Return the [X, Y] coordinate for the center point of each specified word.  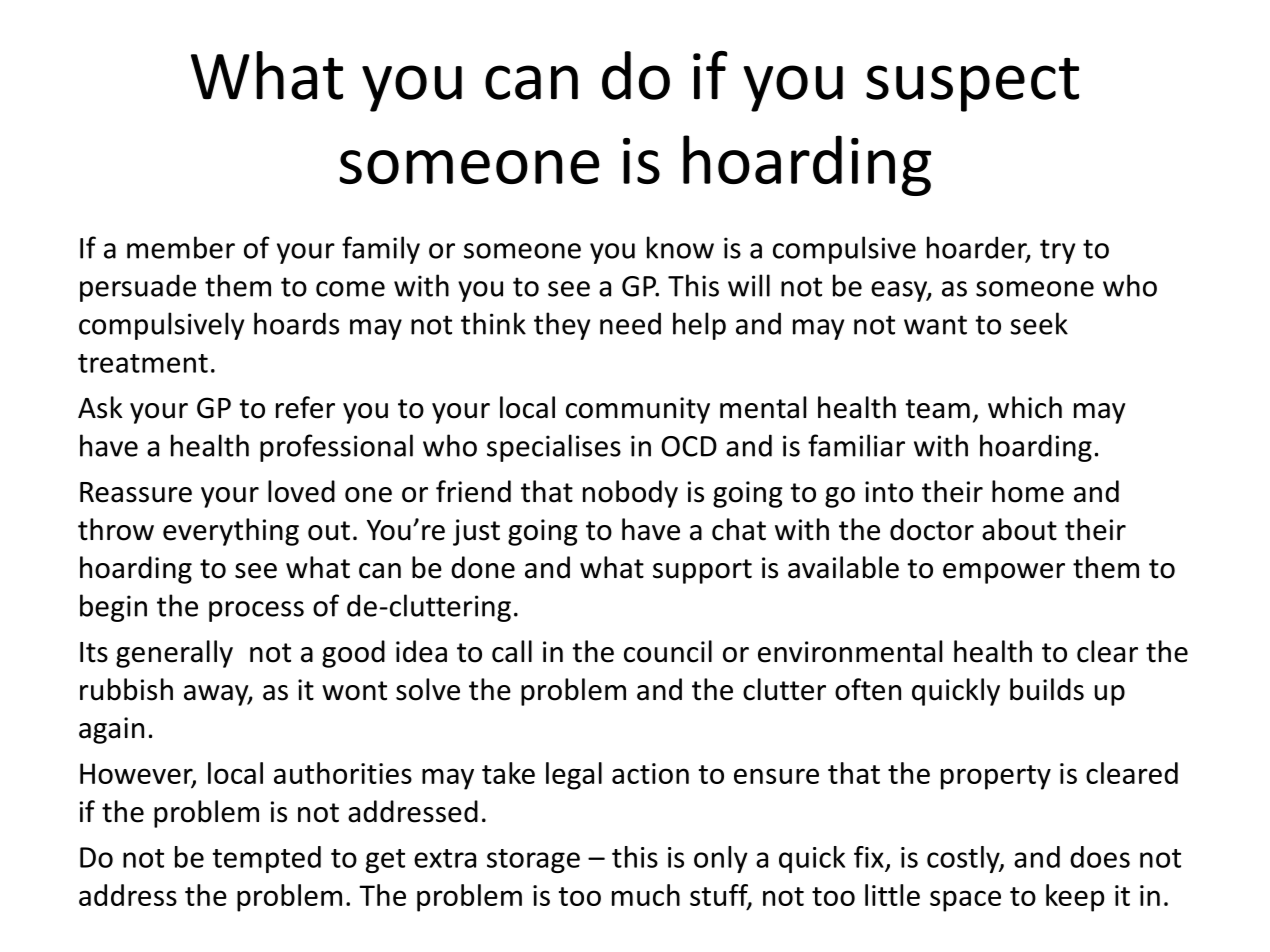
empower [1004, 573]
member [181, 247]
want [935, 325]
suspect [972, 84]
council [668, 651]
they [562, 326]
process [256, 611]
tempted [266, 859]
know [680, 247]
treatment [143, 363]
